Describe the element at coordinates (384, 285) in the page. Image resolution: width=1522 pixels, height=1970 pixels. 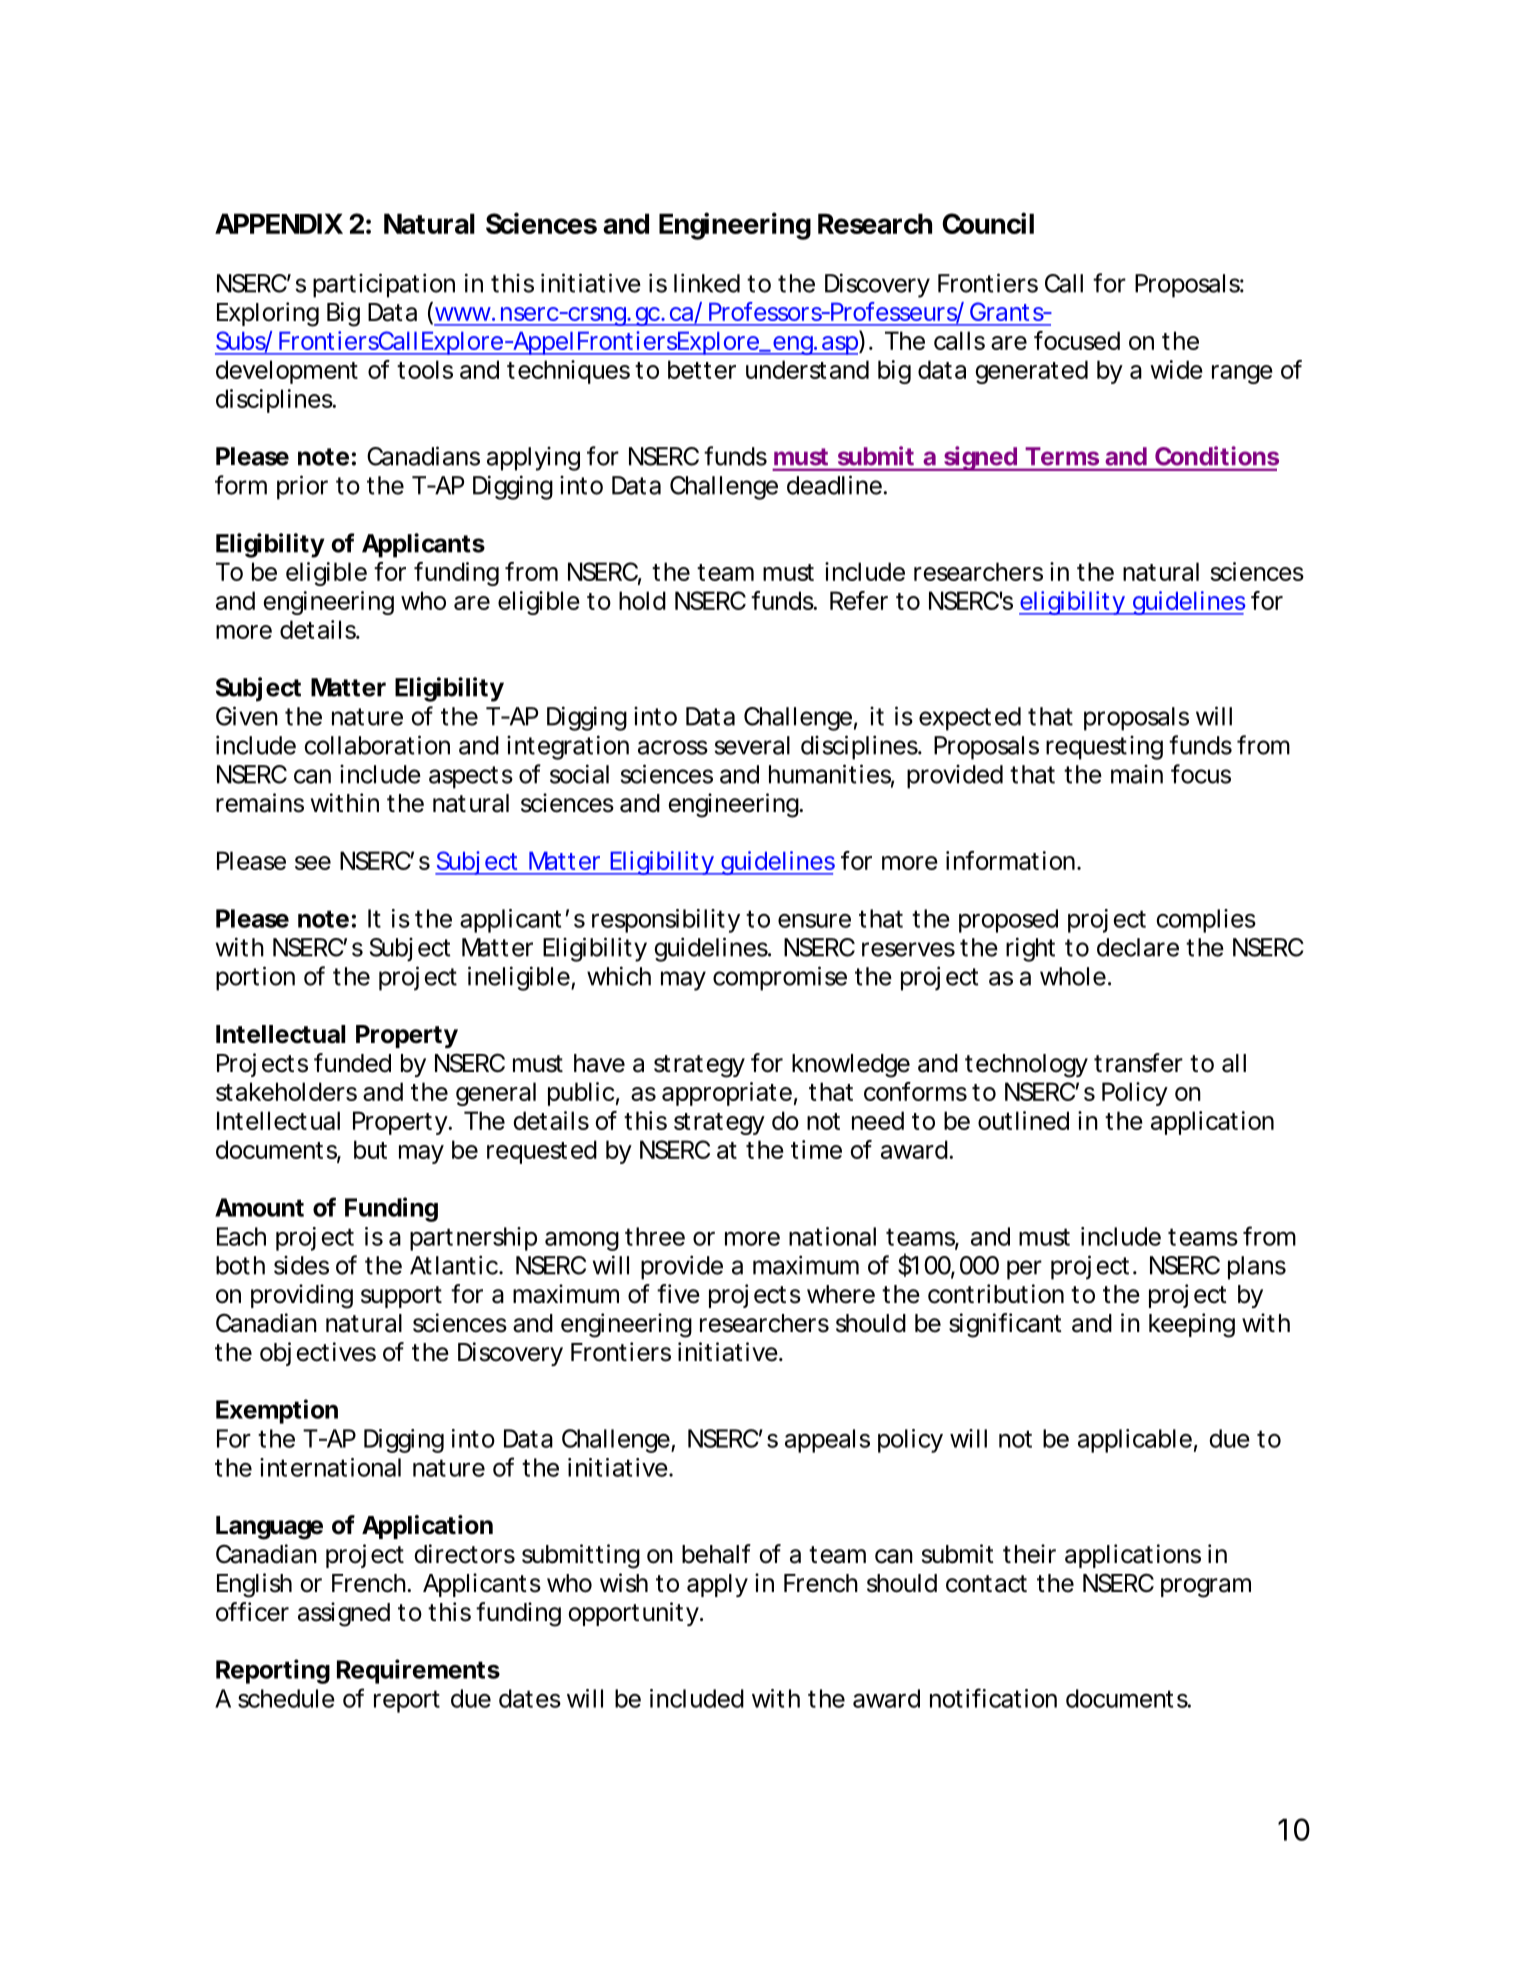
I see `participation` at that location.
